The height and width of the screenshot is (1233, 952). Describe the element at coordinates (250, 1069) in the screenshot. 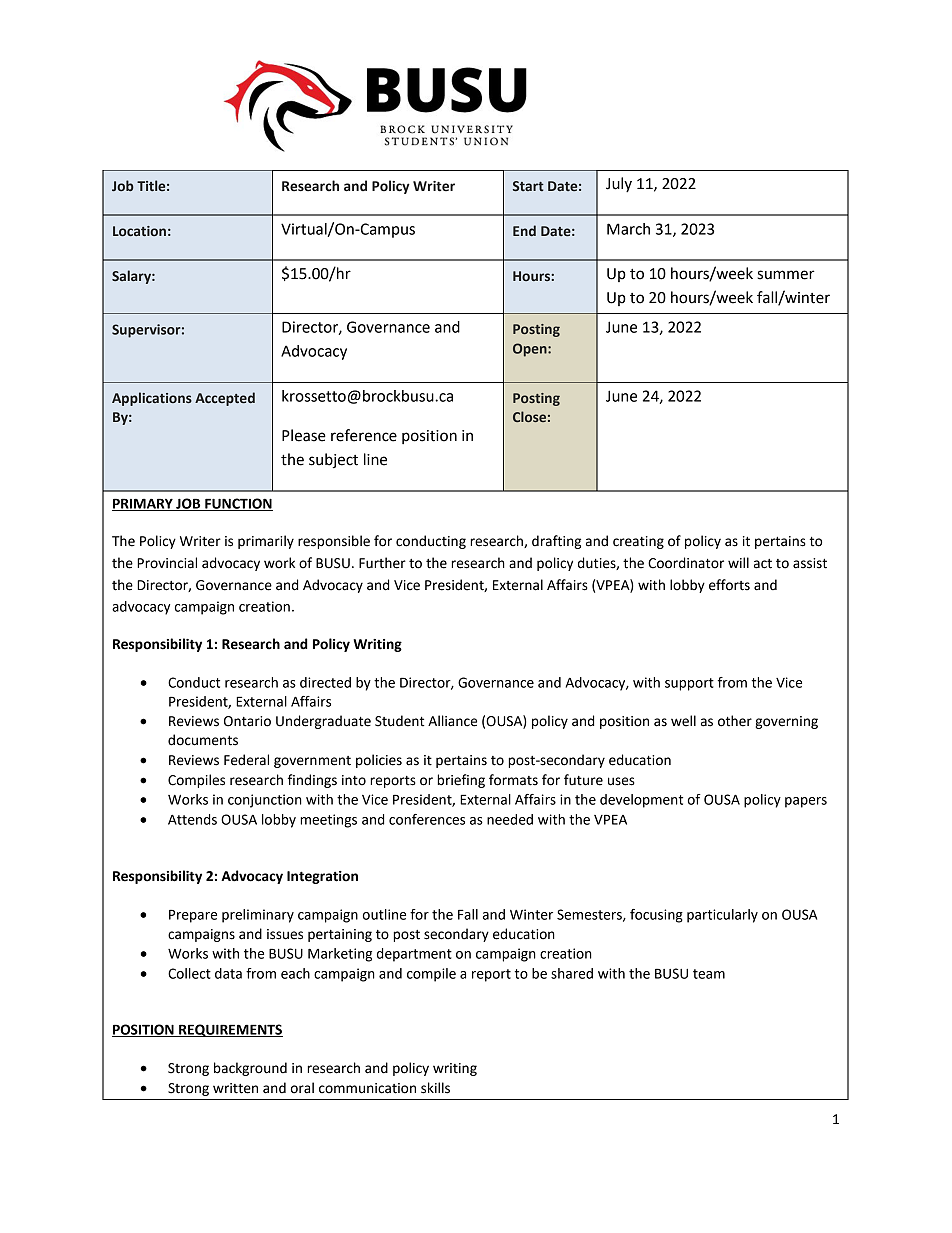

I see `background` at that location.
